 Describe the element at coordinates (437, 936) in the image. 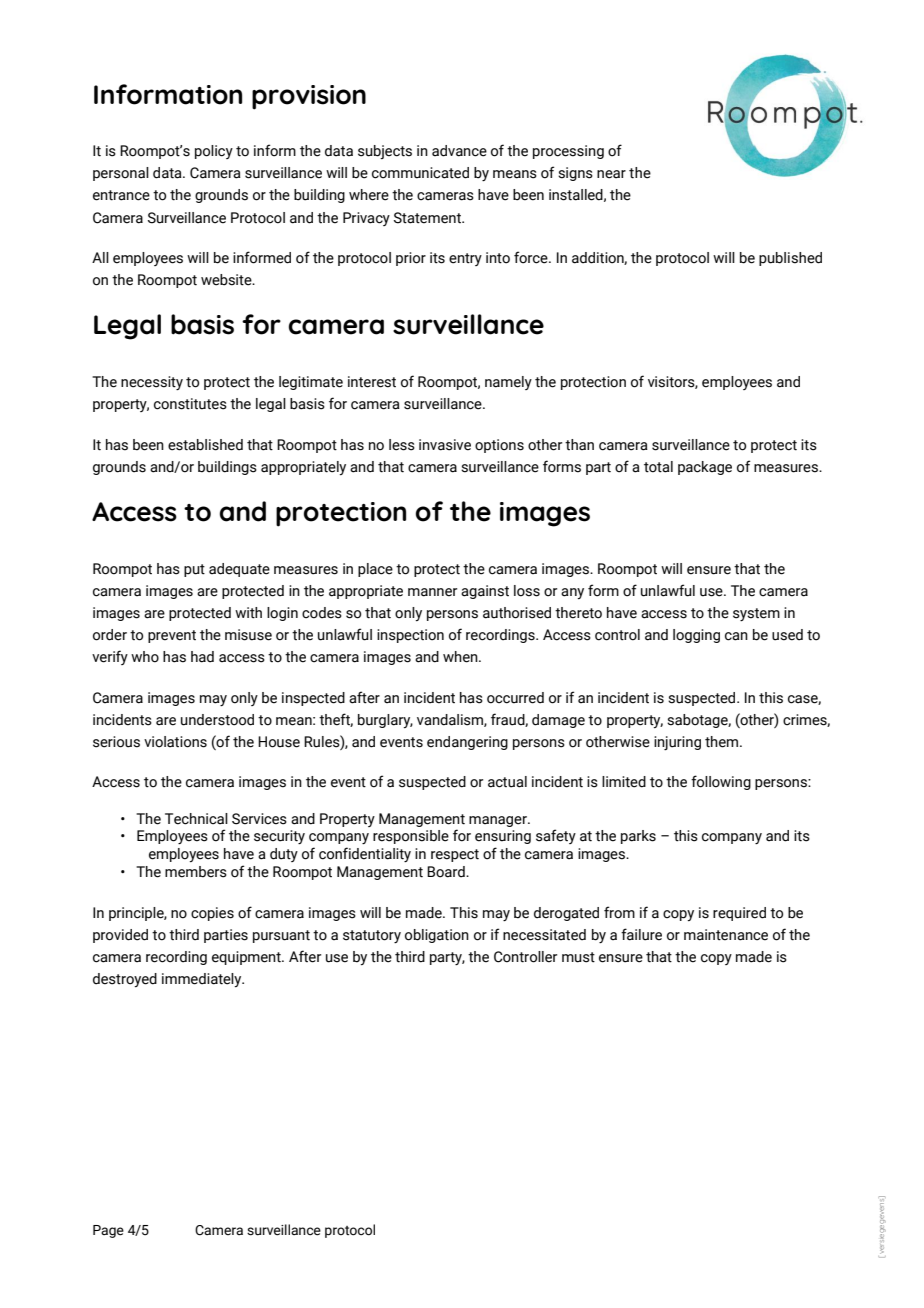

I see `obligation` at that location.
